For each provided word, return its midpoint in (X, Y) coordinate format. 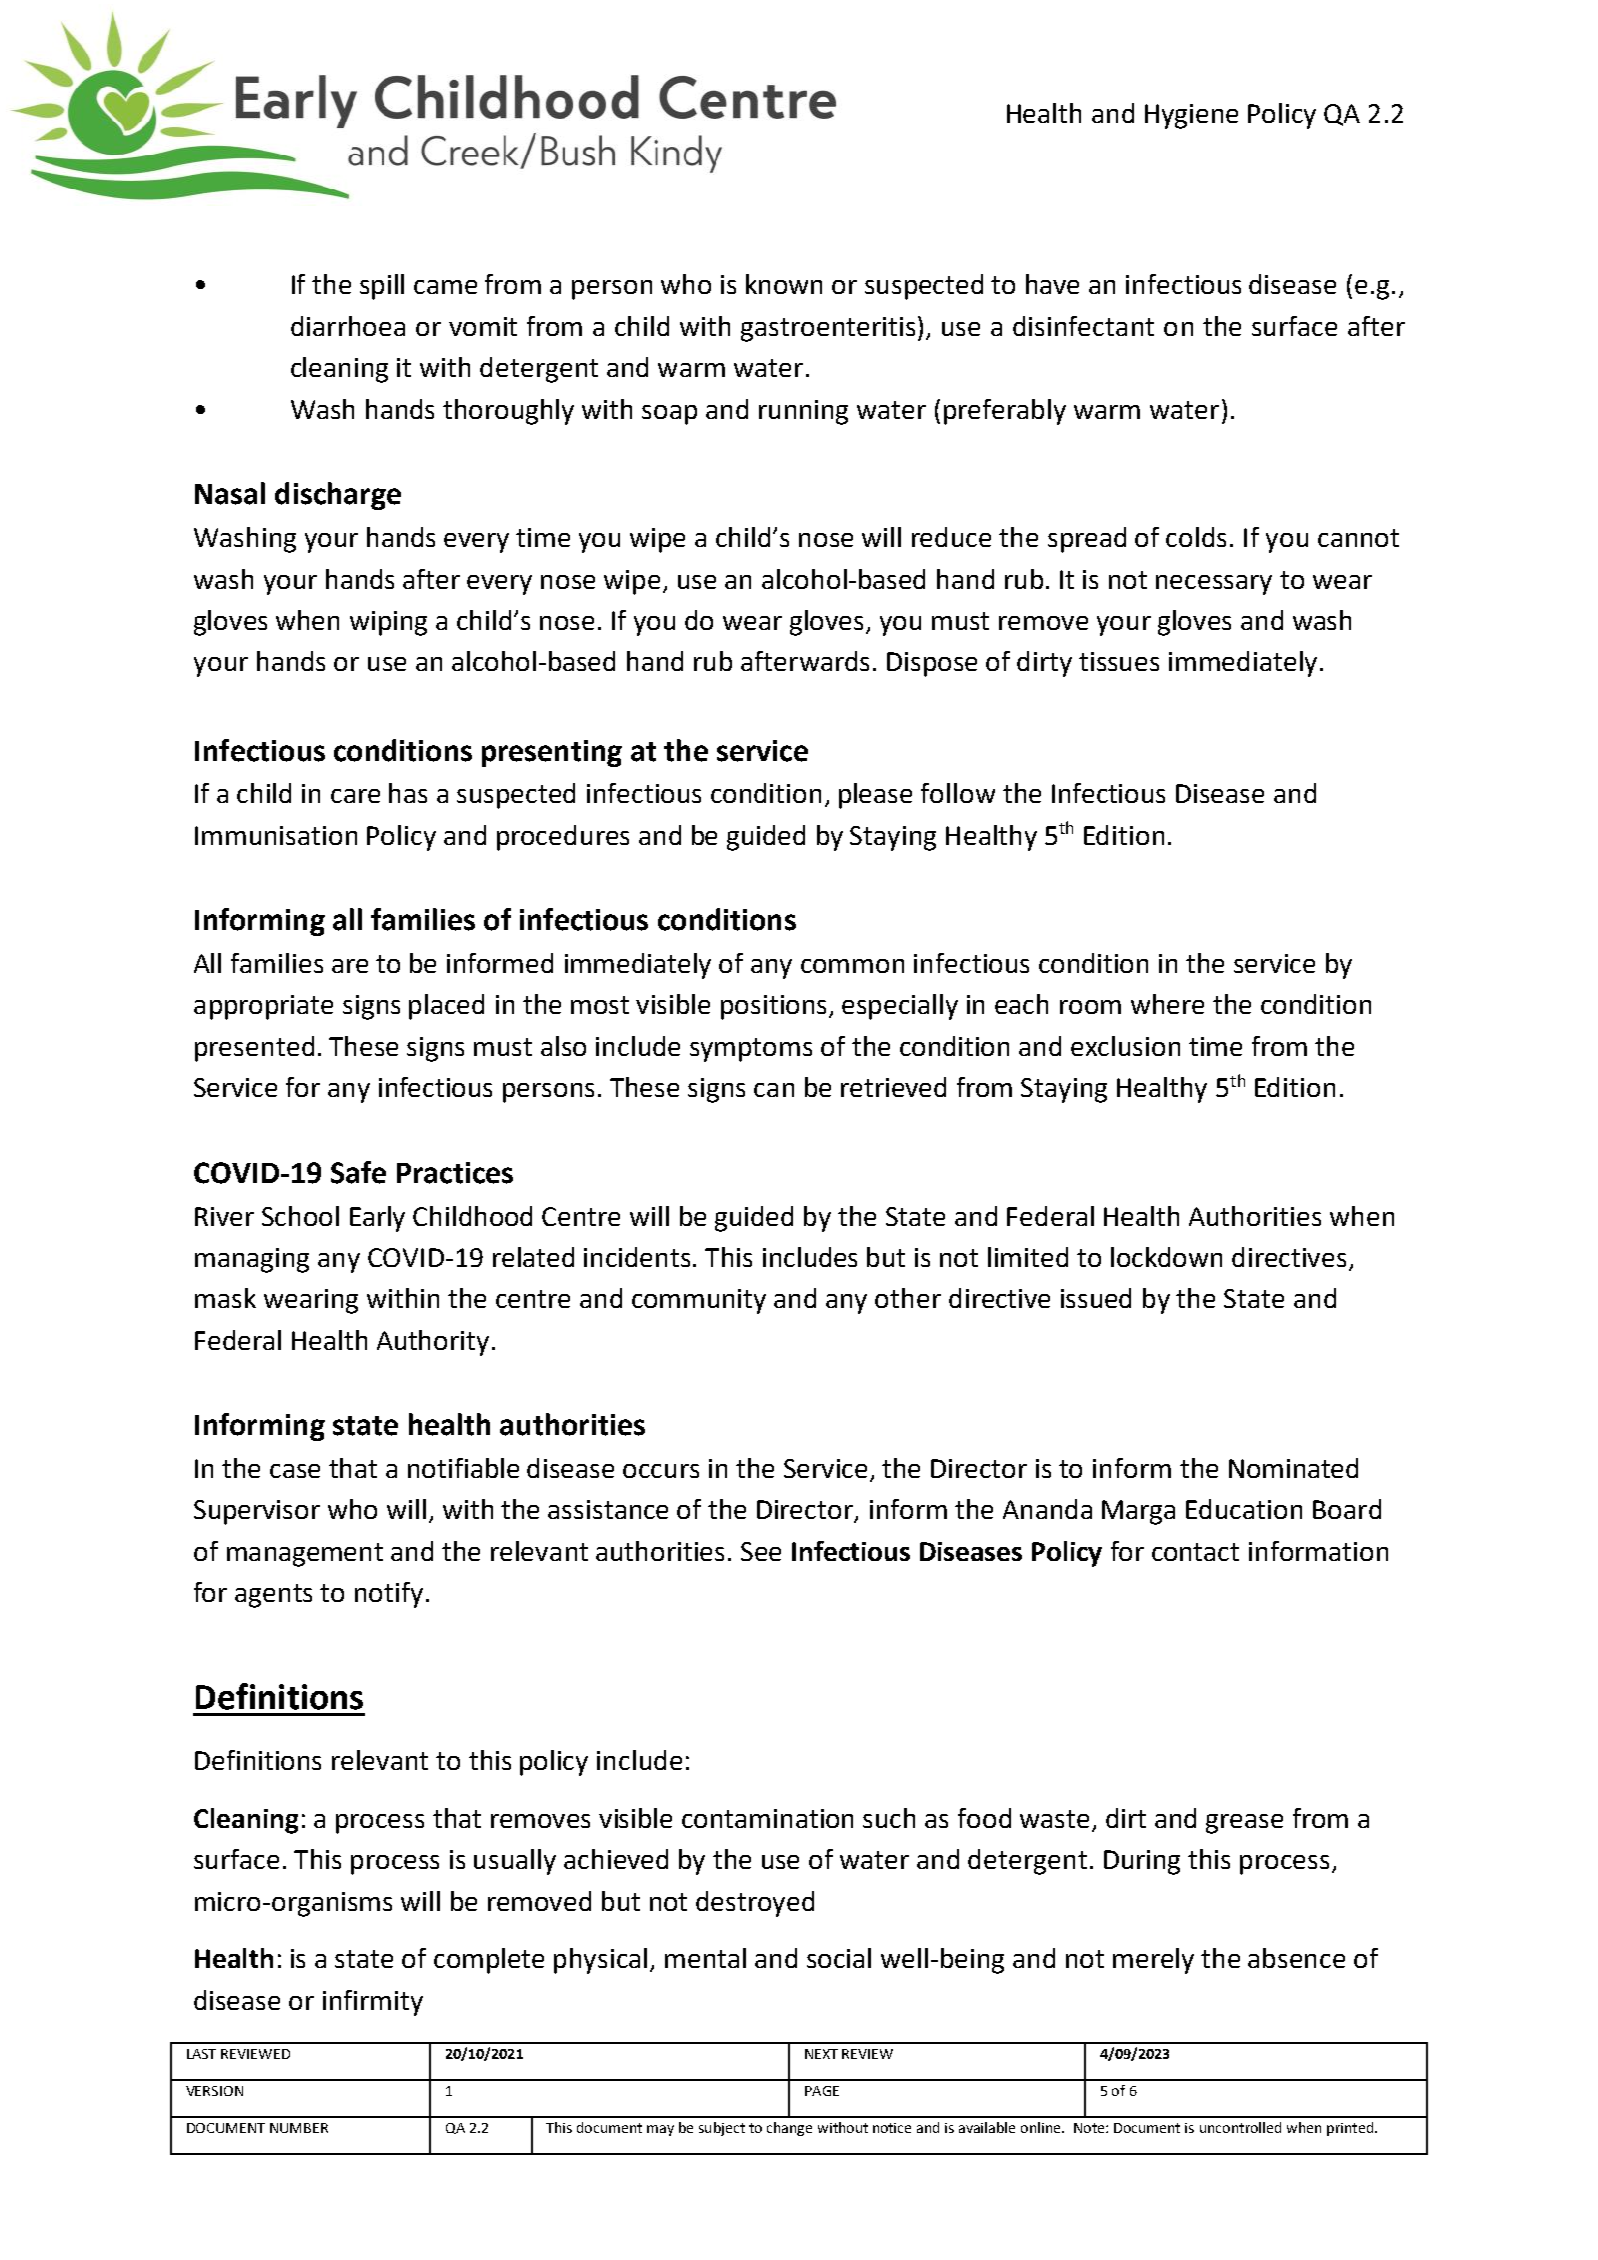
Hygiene (1191, 116)
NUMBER (299, 2128)
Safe (358, 1172)
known (784, 284)
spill (382, 287)
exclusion (1125, 1046)
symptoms (751, 1050)
